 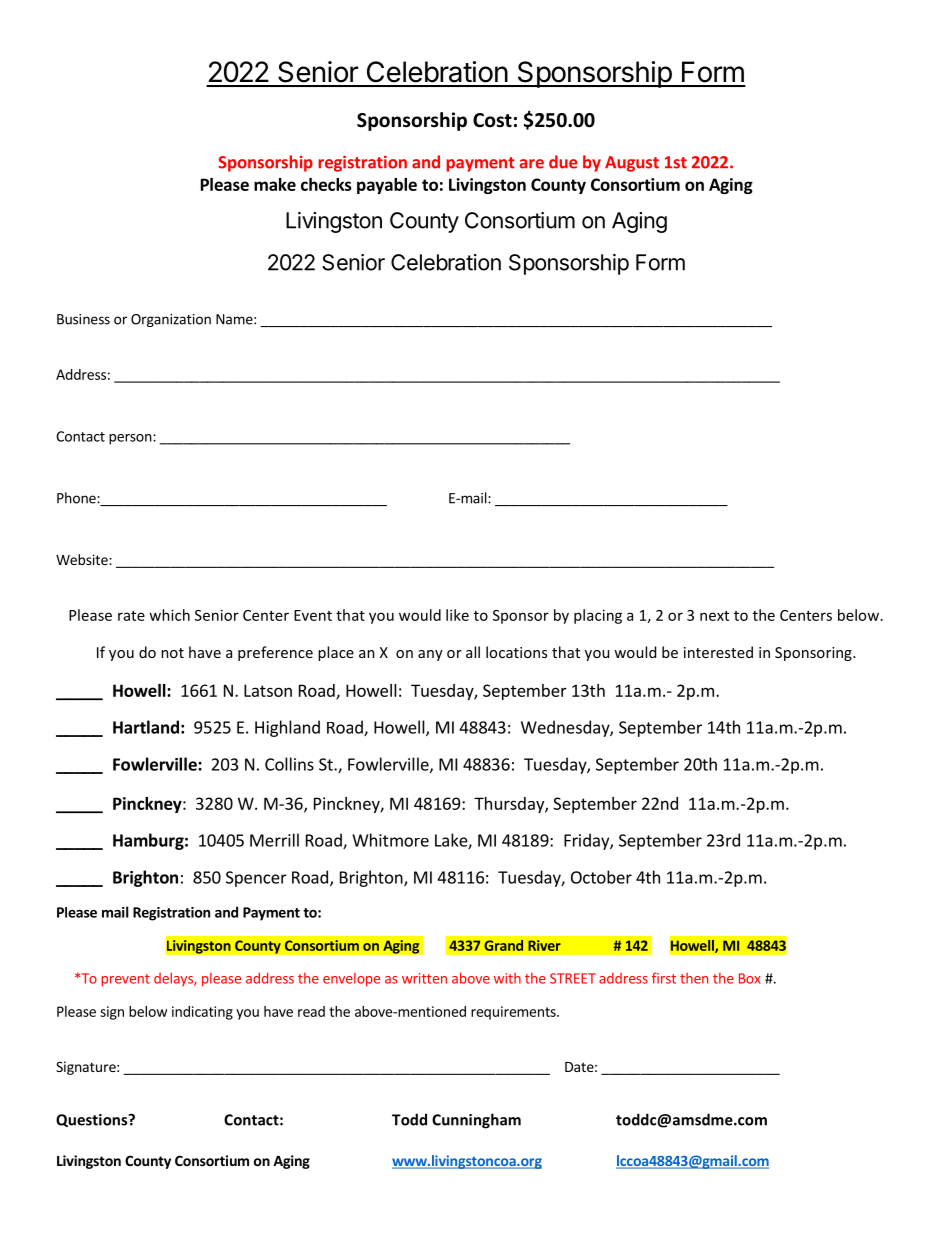 What do you see at coordinates (275, 184) in the screenshot?
I see `make` at bounding box center [275, 184].
